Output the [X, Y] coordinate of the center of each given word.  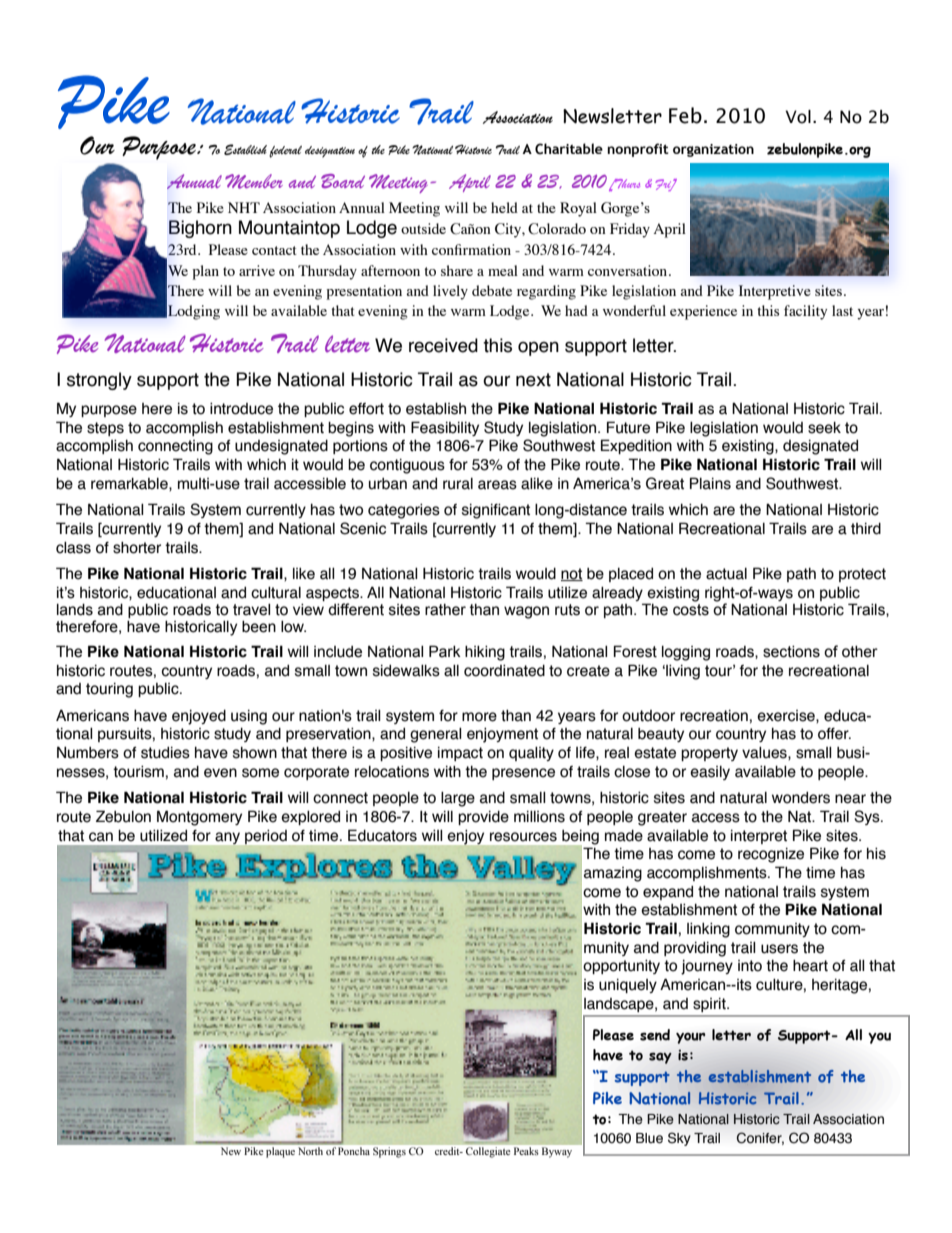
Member [254, 181]
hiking [485, 653]
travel [251, 610]
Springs [389, 1152]
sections [791, 652]
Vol [798, 117]
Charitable [569, 149]
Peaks [526, 1151]
